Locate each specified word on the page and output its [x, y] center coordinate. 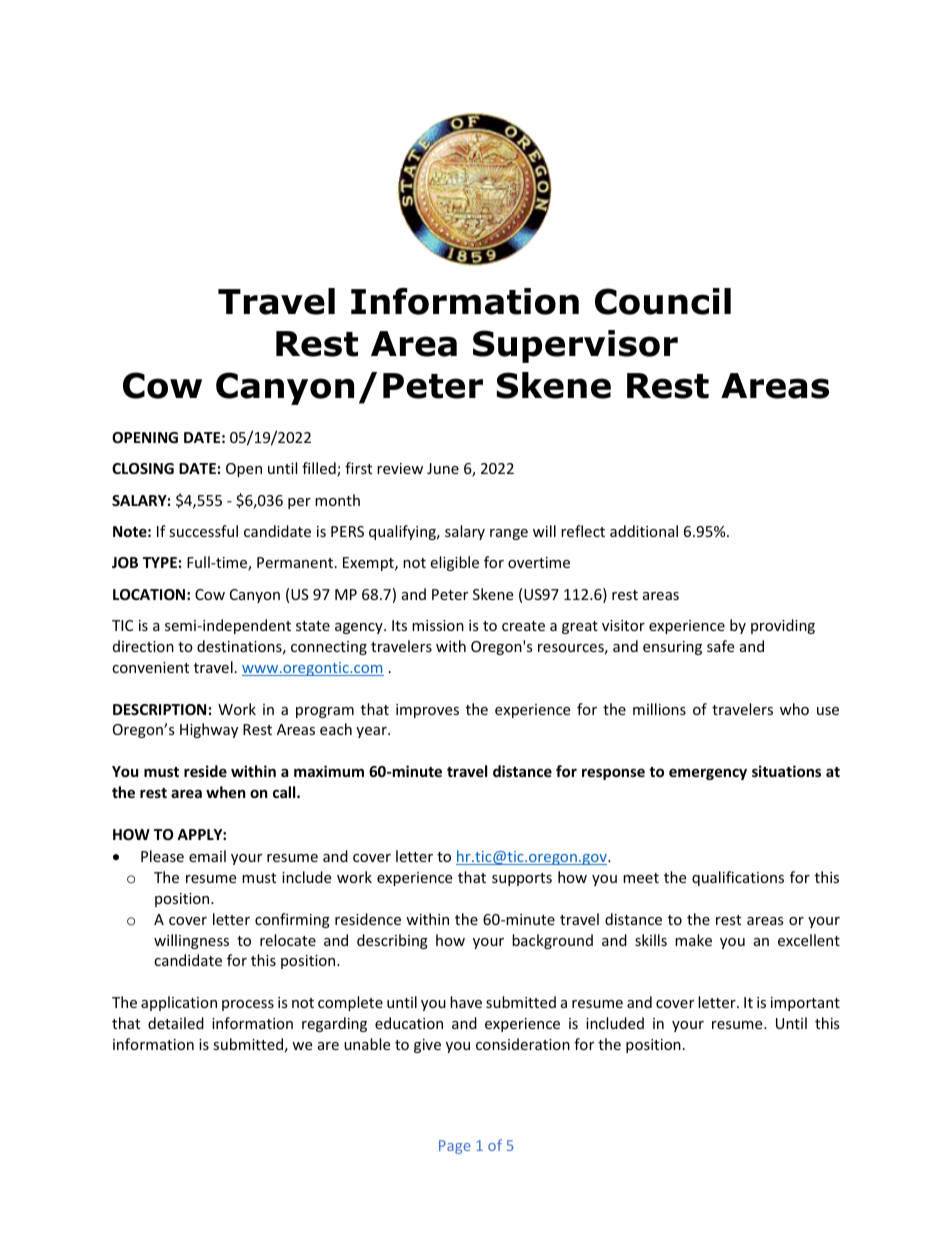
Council [663, 301]
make [693, 940]
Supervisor [575, 346]
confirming [292, 920]
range [509, 534]
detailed [176, 1023]
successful [203, 531]
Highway [209, 730]
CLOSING [143, 468]
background [552, 941]
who [794, 709]
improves [427, 711]
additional [644, 531]
